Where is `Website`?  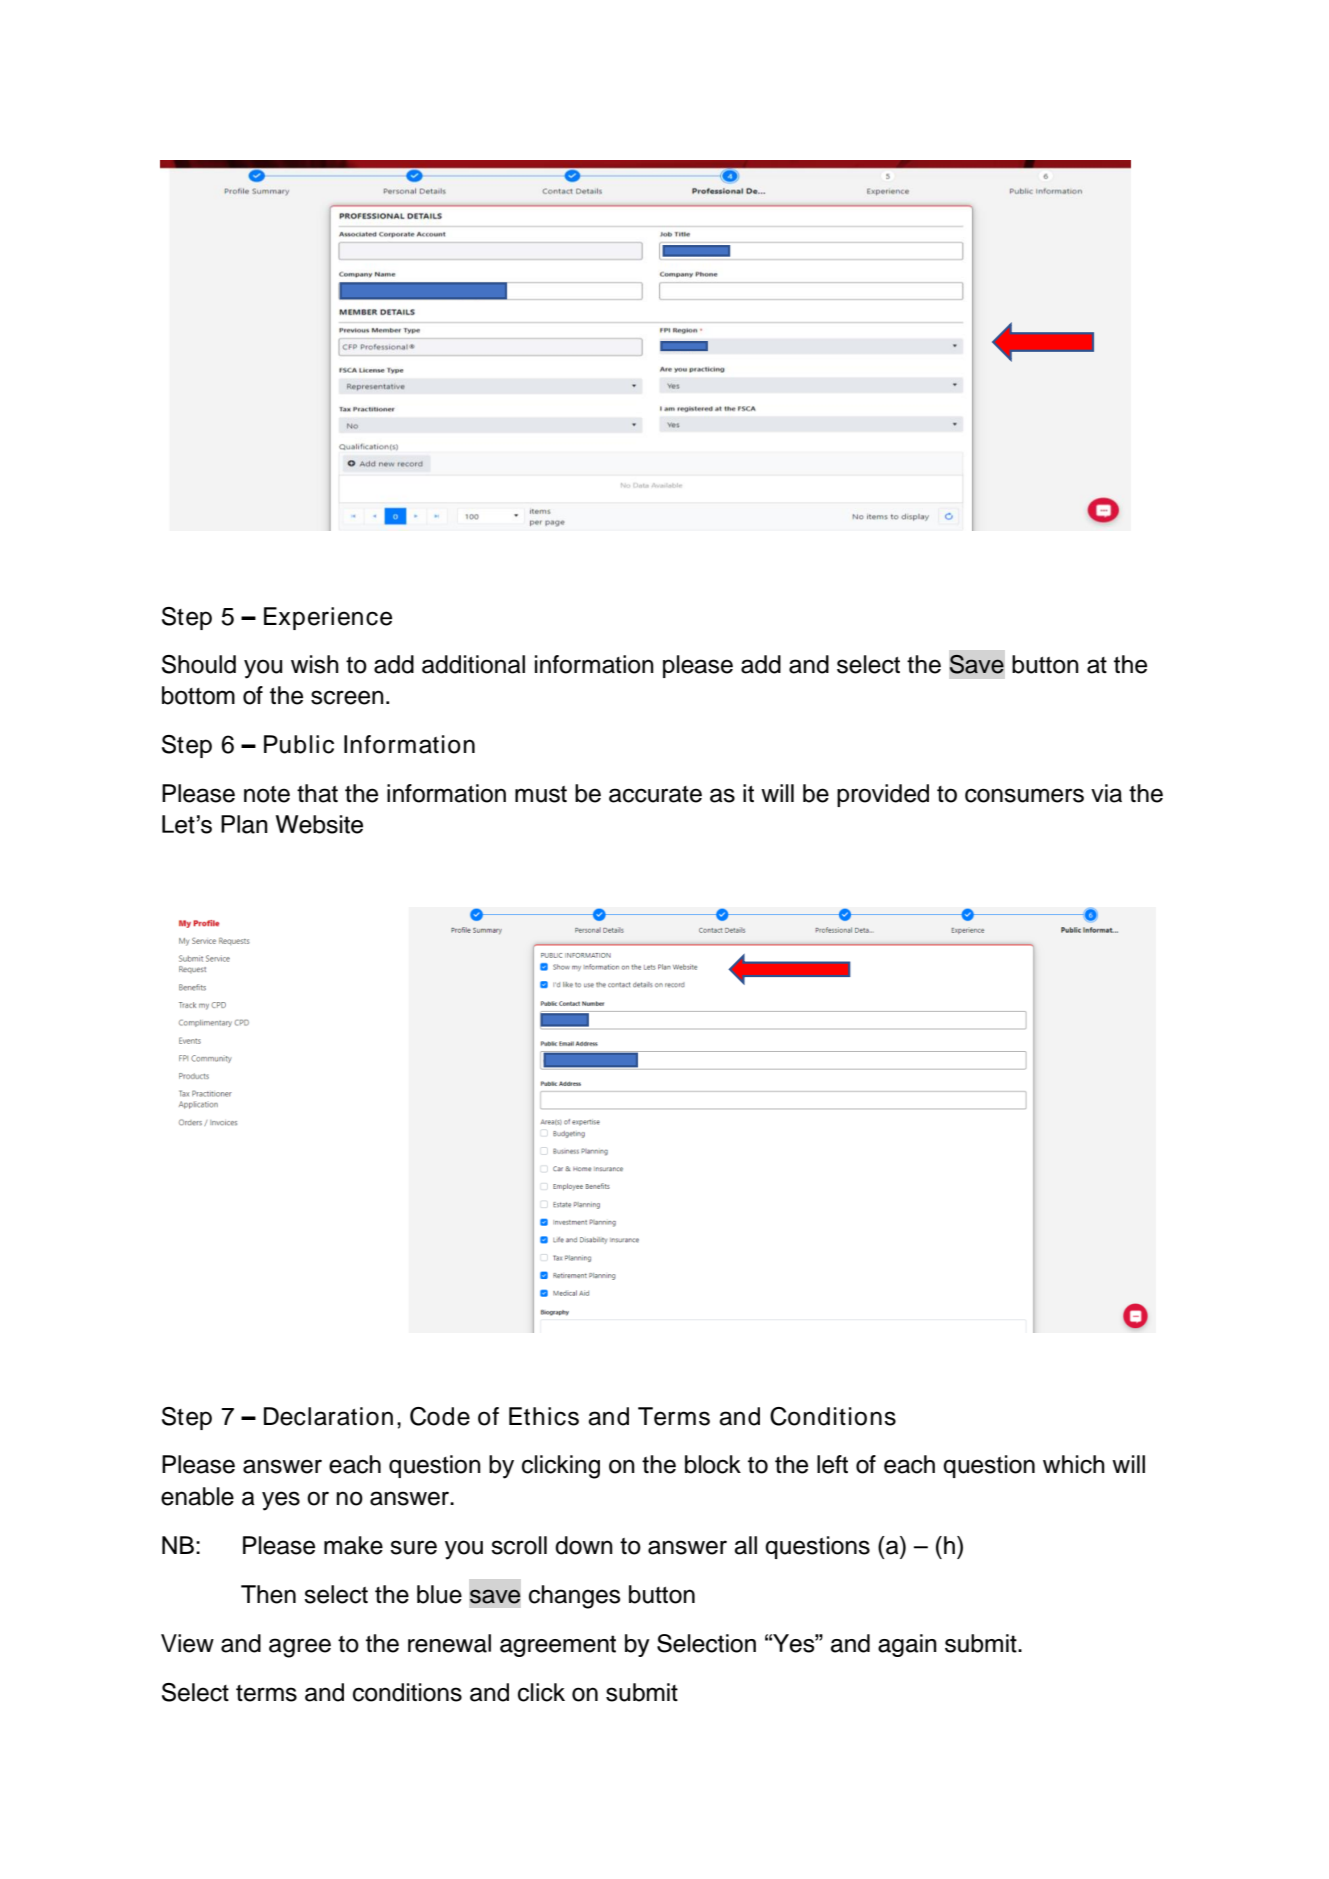 Website is located at coordinates (319, 824).
